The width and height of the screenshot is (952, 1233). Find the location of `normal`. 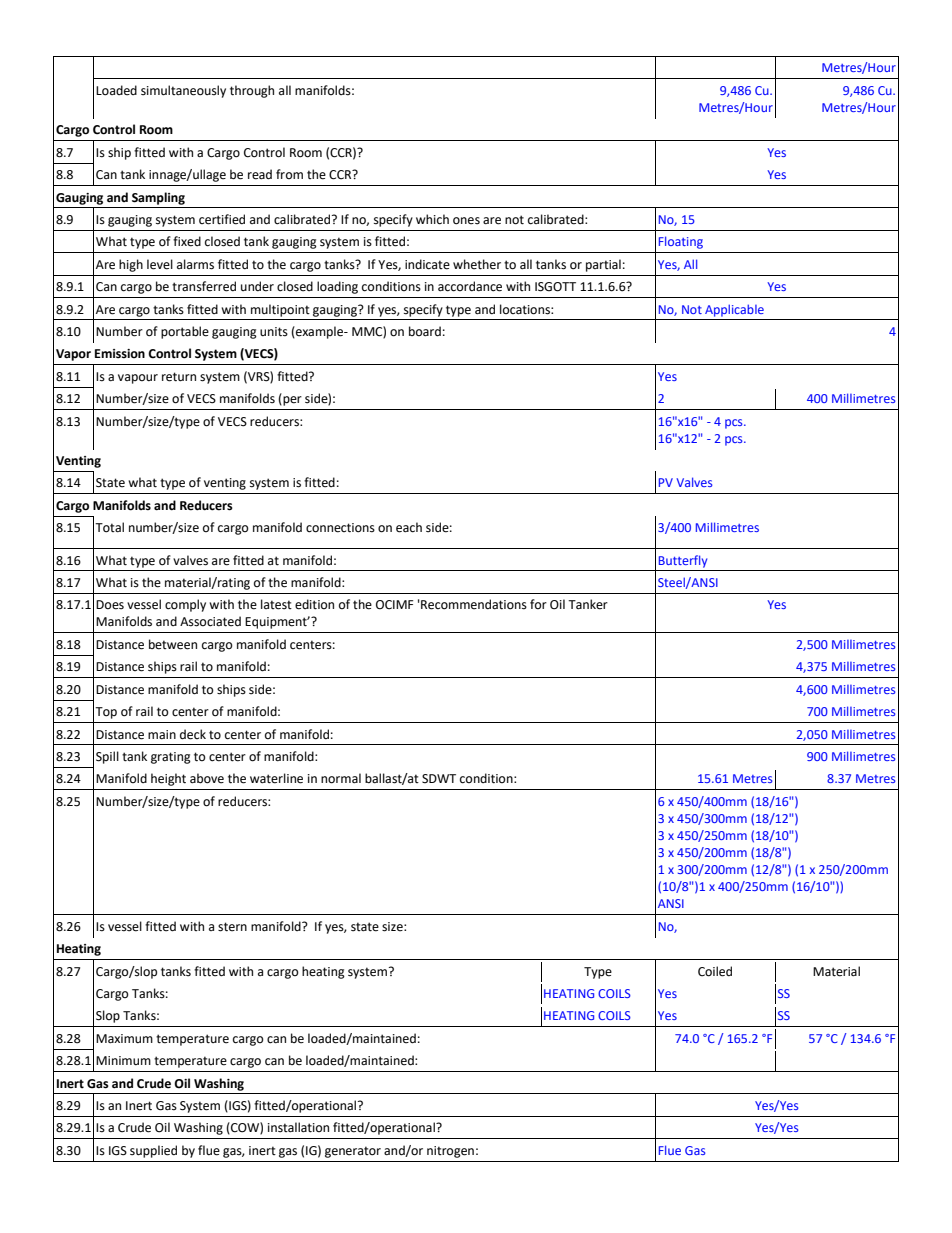

normal is located at coordinates (341, 778).
